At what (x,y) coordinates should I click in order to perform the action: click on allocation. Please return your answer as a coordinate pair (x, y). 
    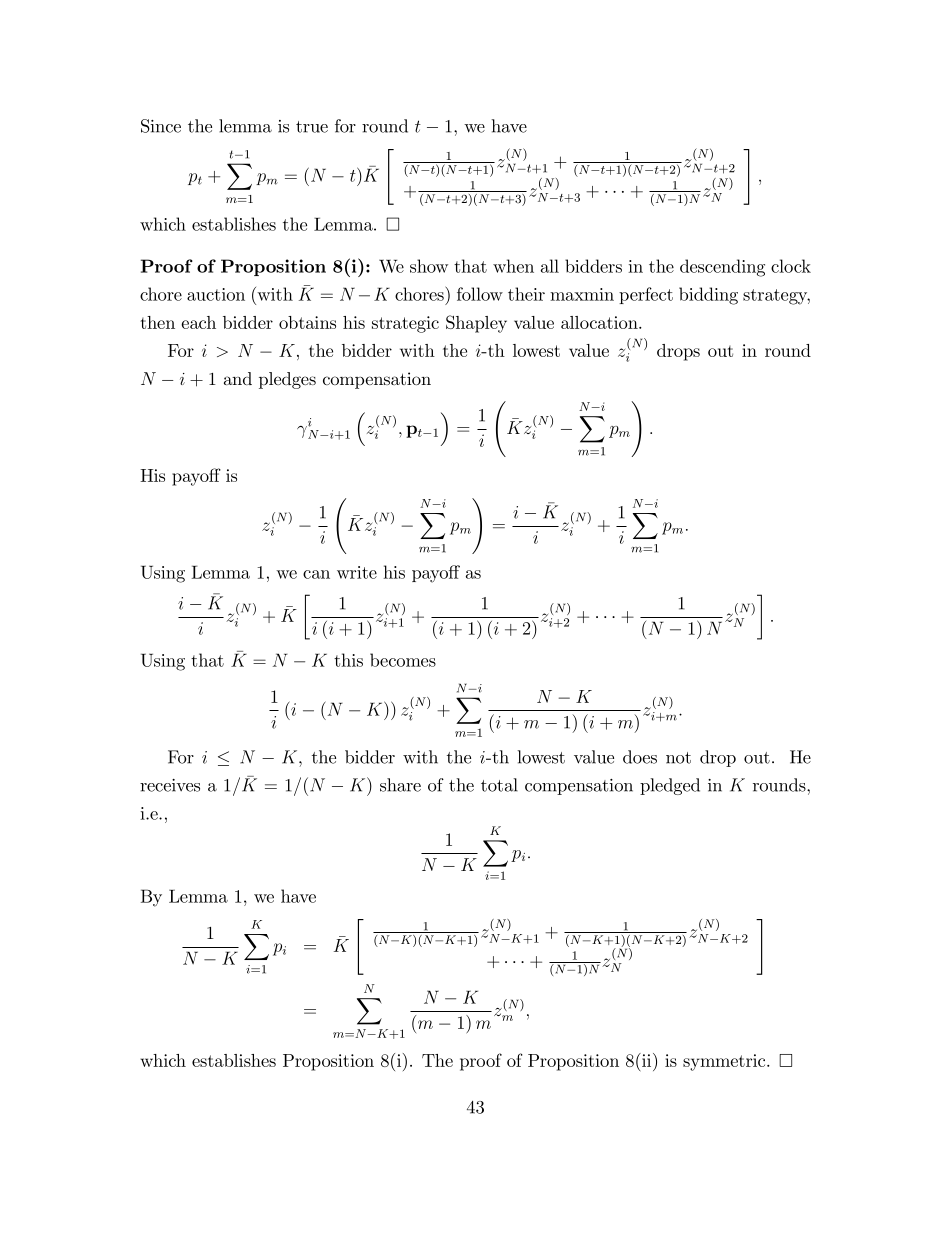
    Looking at the image, I should click on (599, 322).
